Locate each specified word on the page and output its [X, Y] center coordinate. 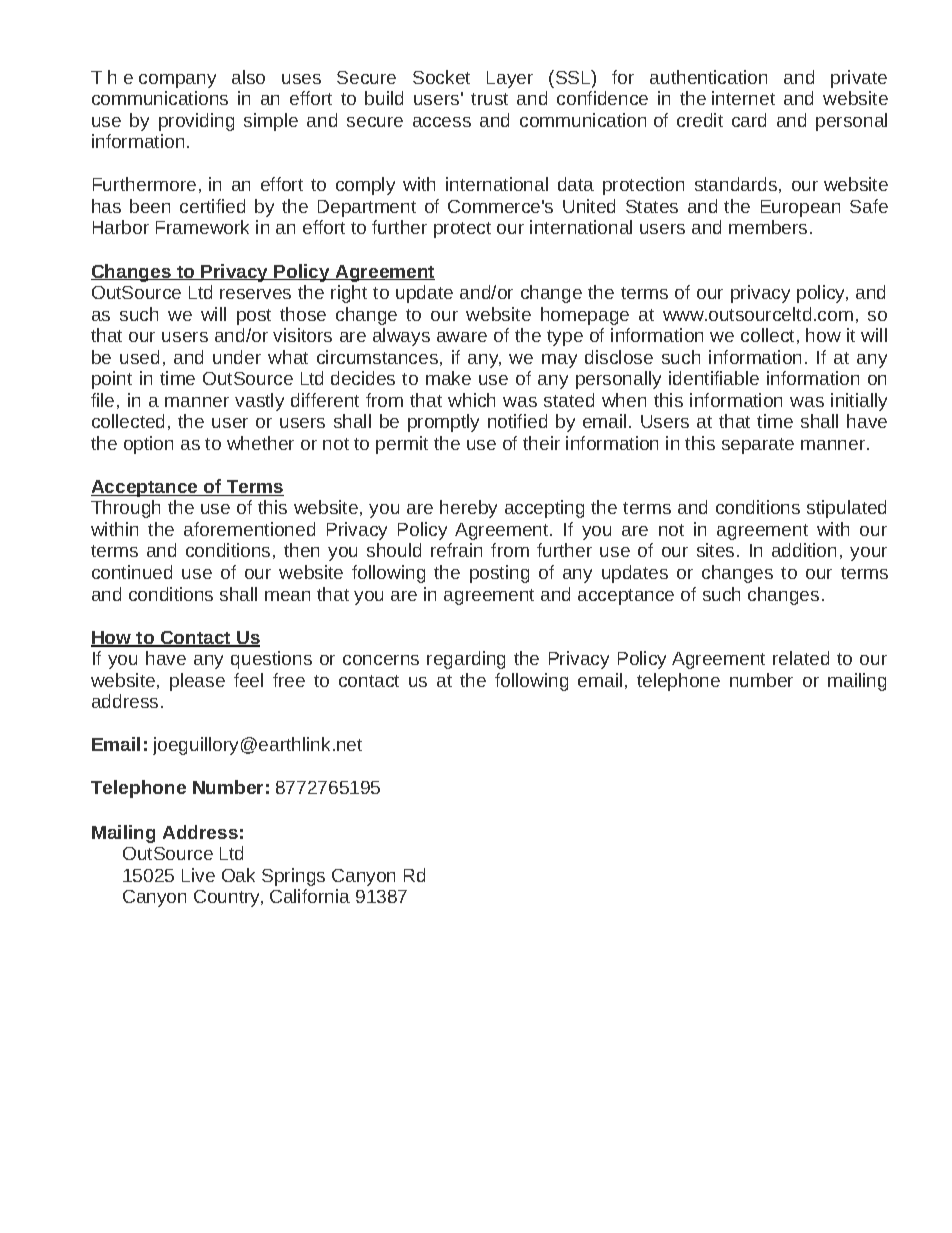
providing [196, 122]
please [197, 682]
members [768, 227]
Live [198, 875]
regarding [466, 660]
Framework [202, 227]
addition [804, 550]
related [801, 658]
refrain [456, 550]
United [589, 206]
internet [743, 98]
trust [489, 99]
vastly [259, 402]
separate [758, 446]
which [471, 400]
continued [132, 572]
